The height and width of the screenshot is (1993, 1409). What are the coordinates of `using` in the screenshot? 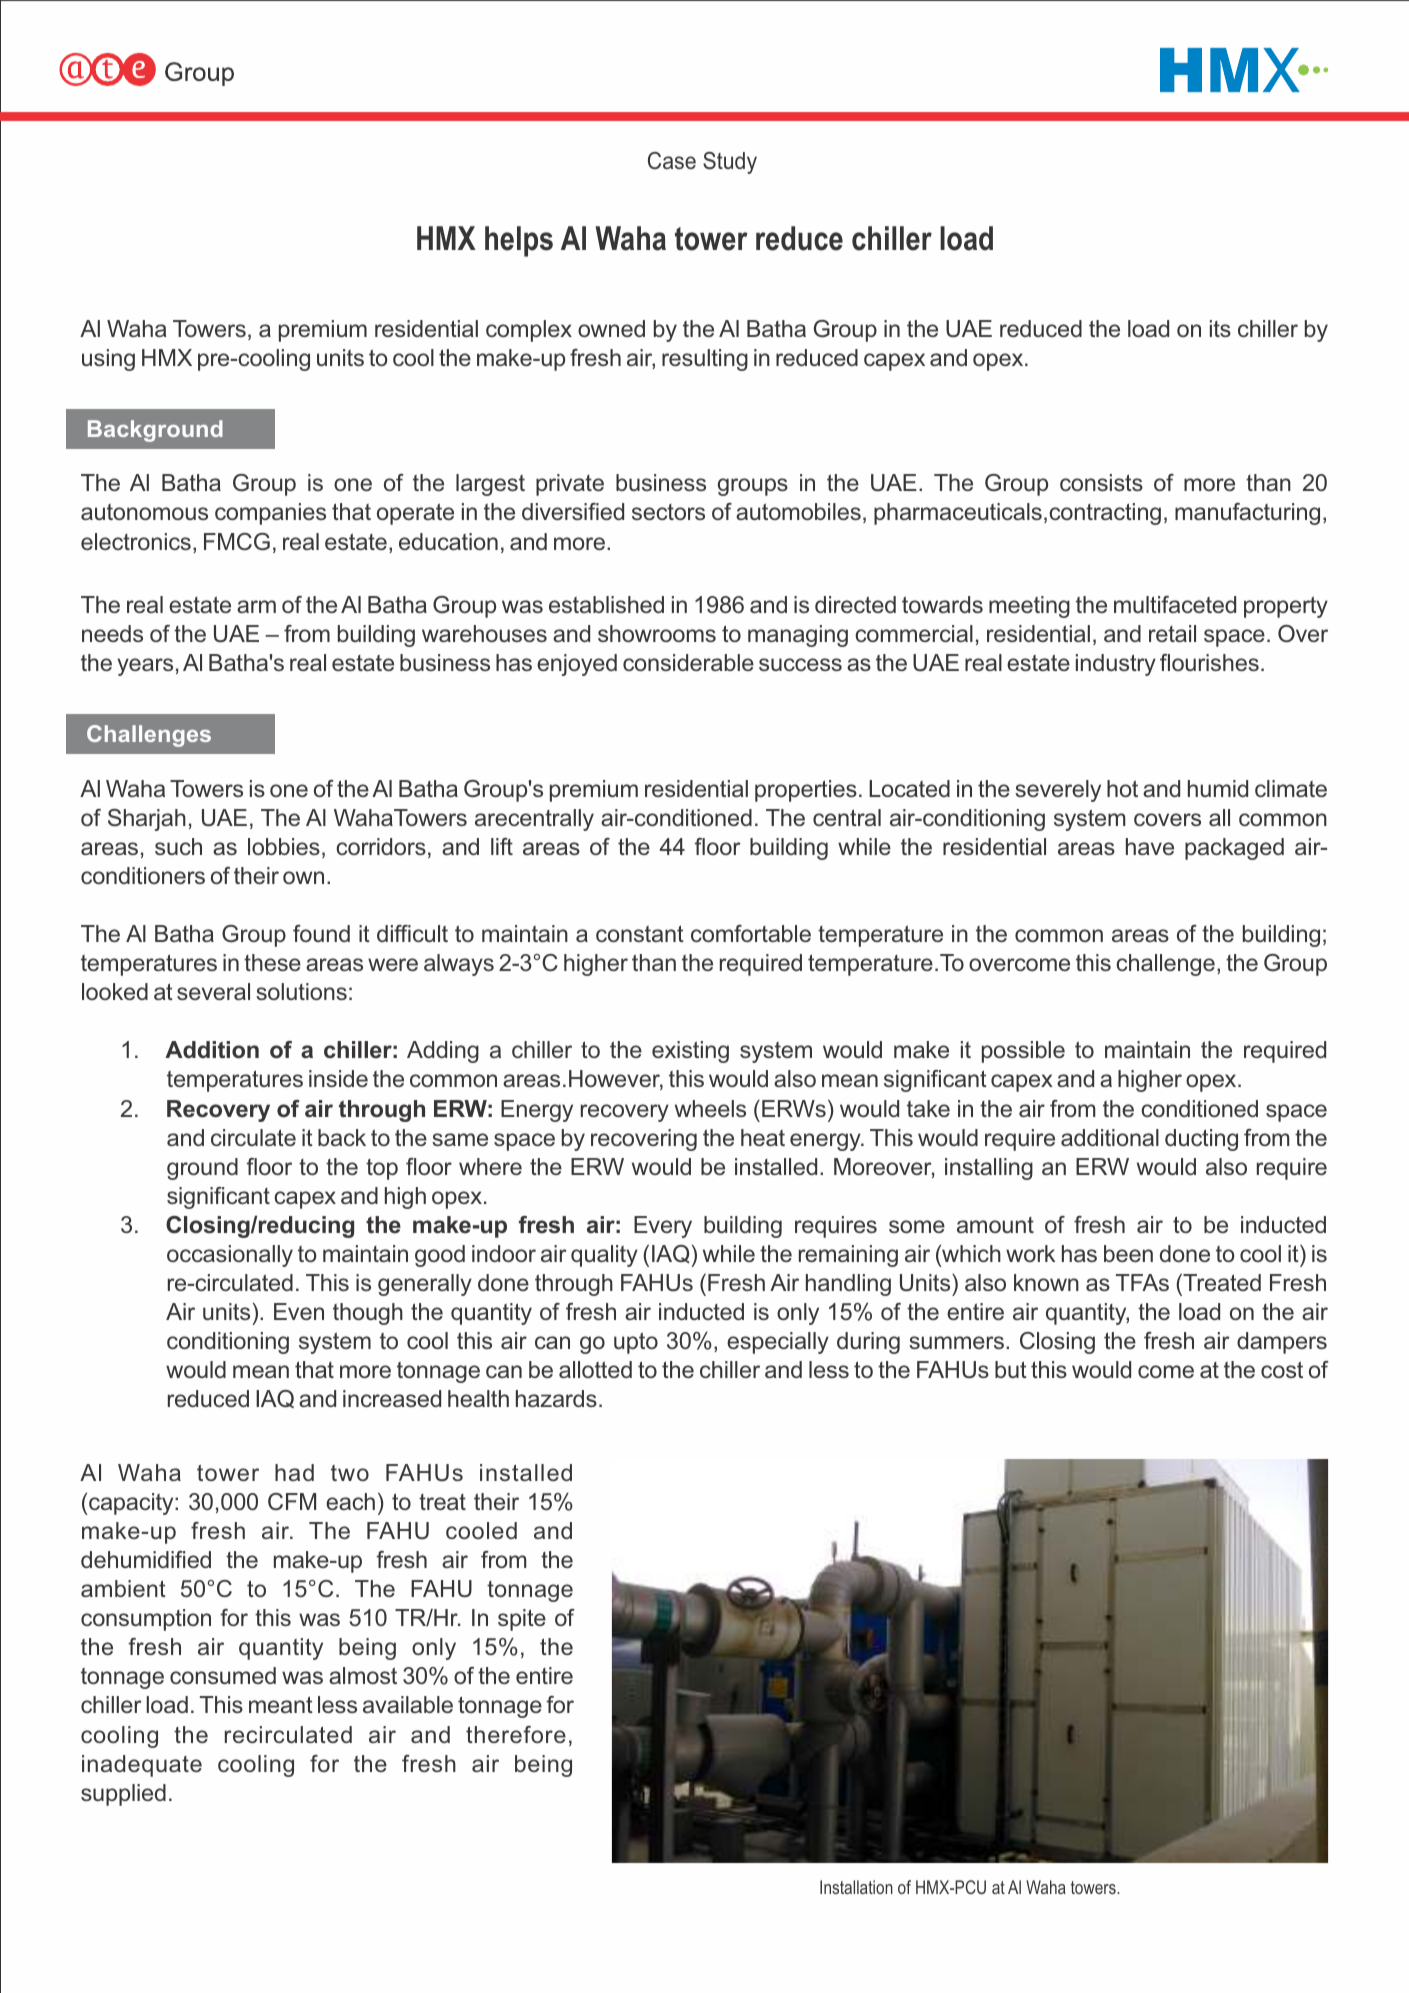 It's located at (108, 360).
